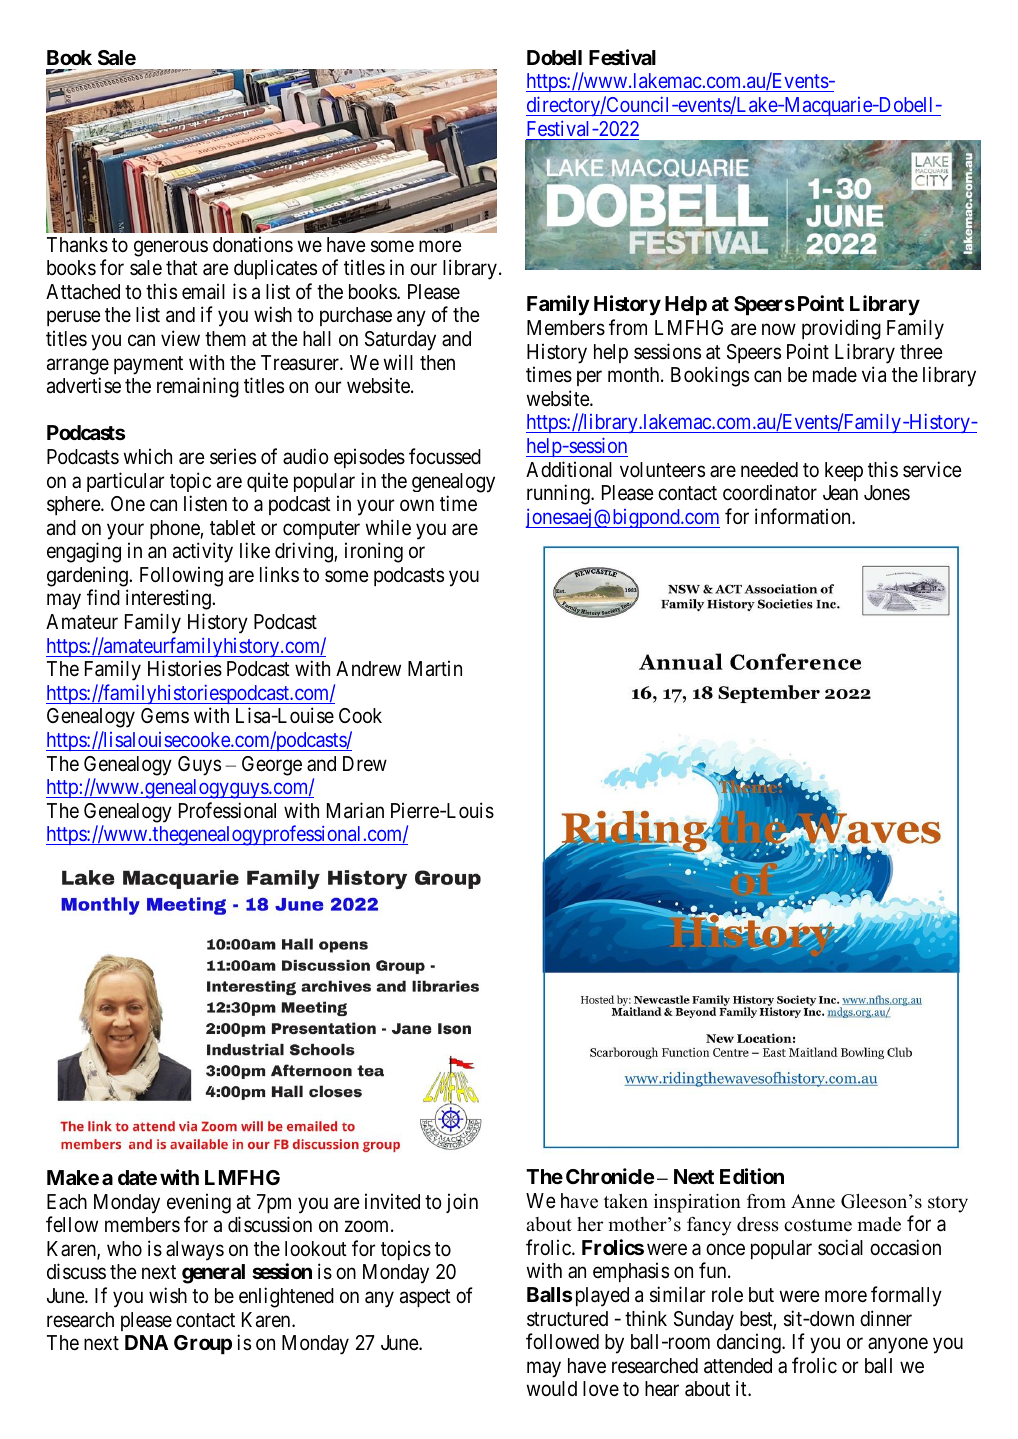 The width and height of the screenshot is (1018, 1439). I want to click on running, so click(559, 494).
